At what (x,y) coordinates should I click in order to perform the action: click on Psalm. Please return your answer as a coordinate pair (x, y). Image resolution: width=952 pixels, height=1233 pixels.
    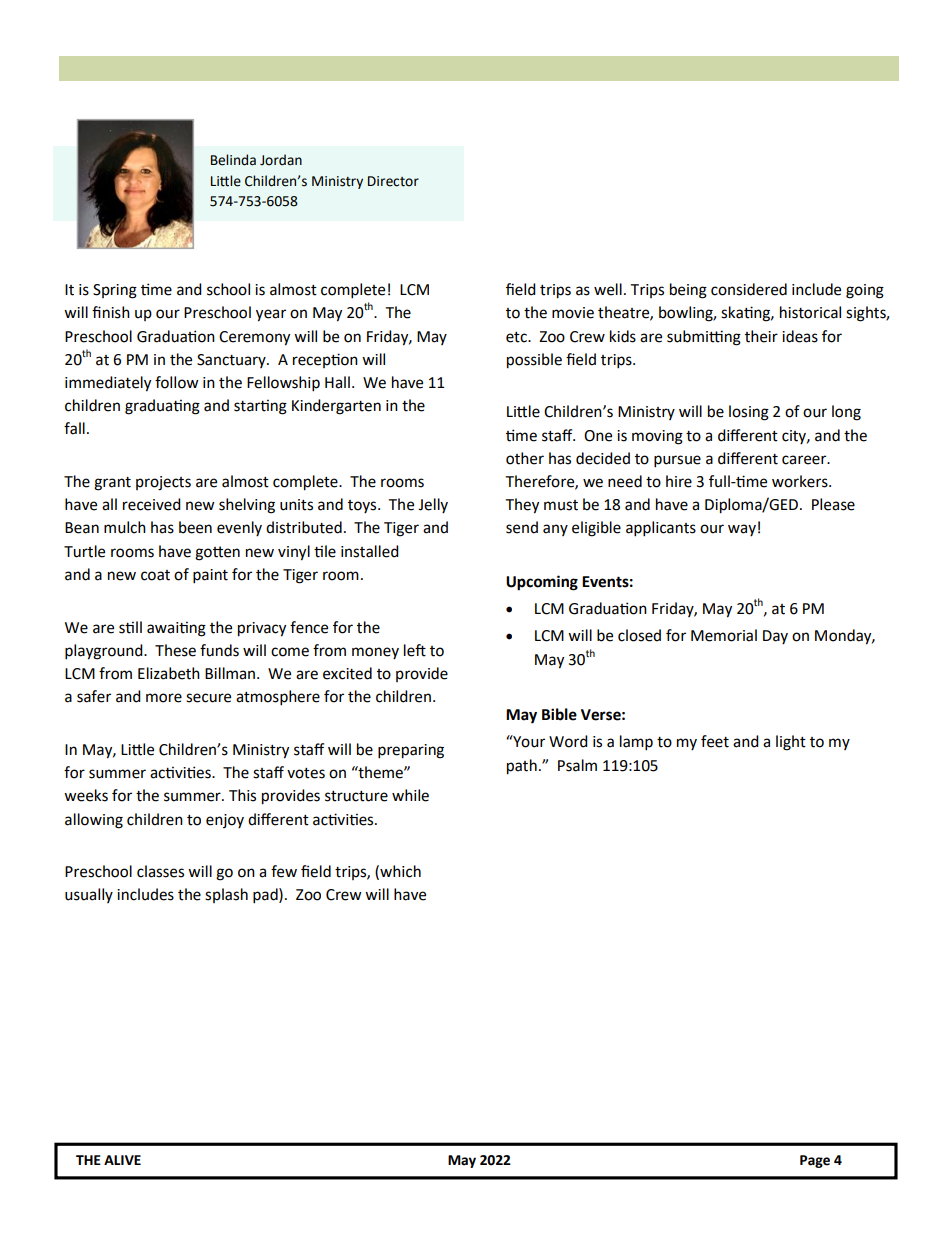
    Looking at the image, I should click on (577, 765).
